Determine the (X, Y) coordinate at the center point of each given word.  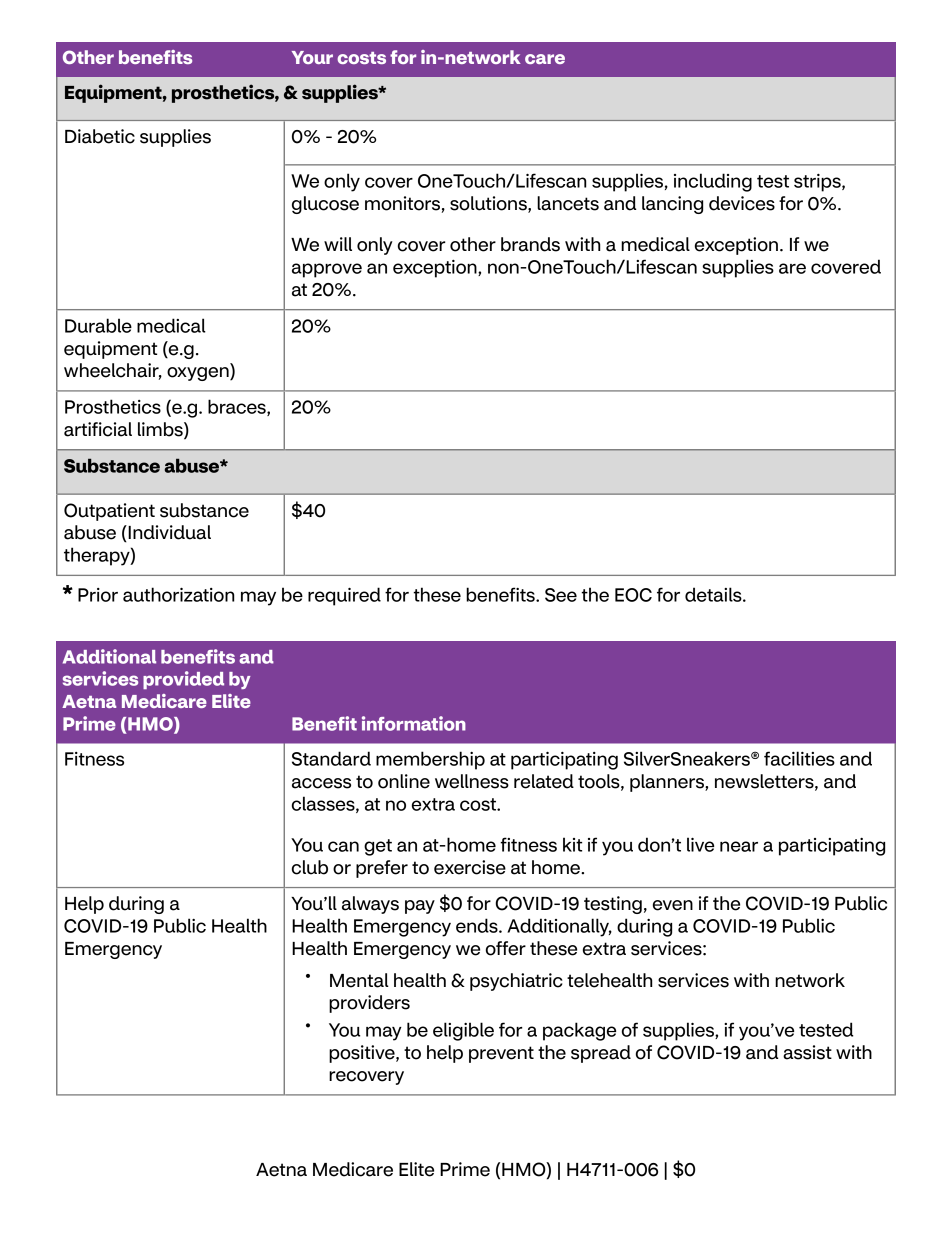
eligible (463, 1031)
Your (312, 57)
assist (807, 1052)
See (561, 595)
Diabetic (100, 136)
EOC (633, 595)
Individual (168, 532)
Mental (359, 980)
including (713, 182)
